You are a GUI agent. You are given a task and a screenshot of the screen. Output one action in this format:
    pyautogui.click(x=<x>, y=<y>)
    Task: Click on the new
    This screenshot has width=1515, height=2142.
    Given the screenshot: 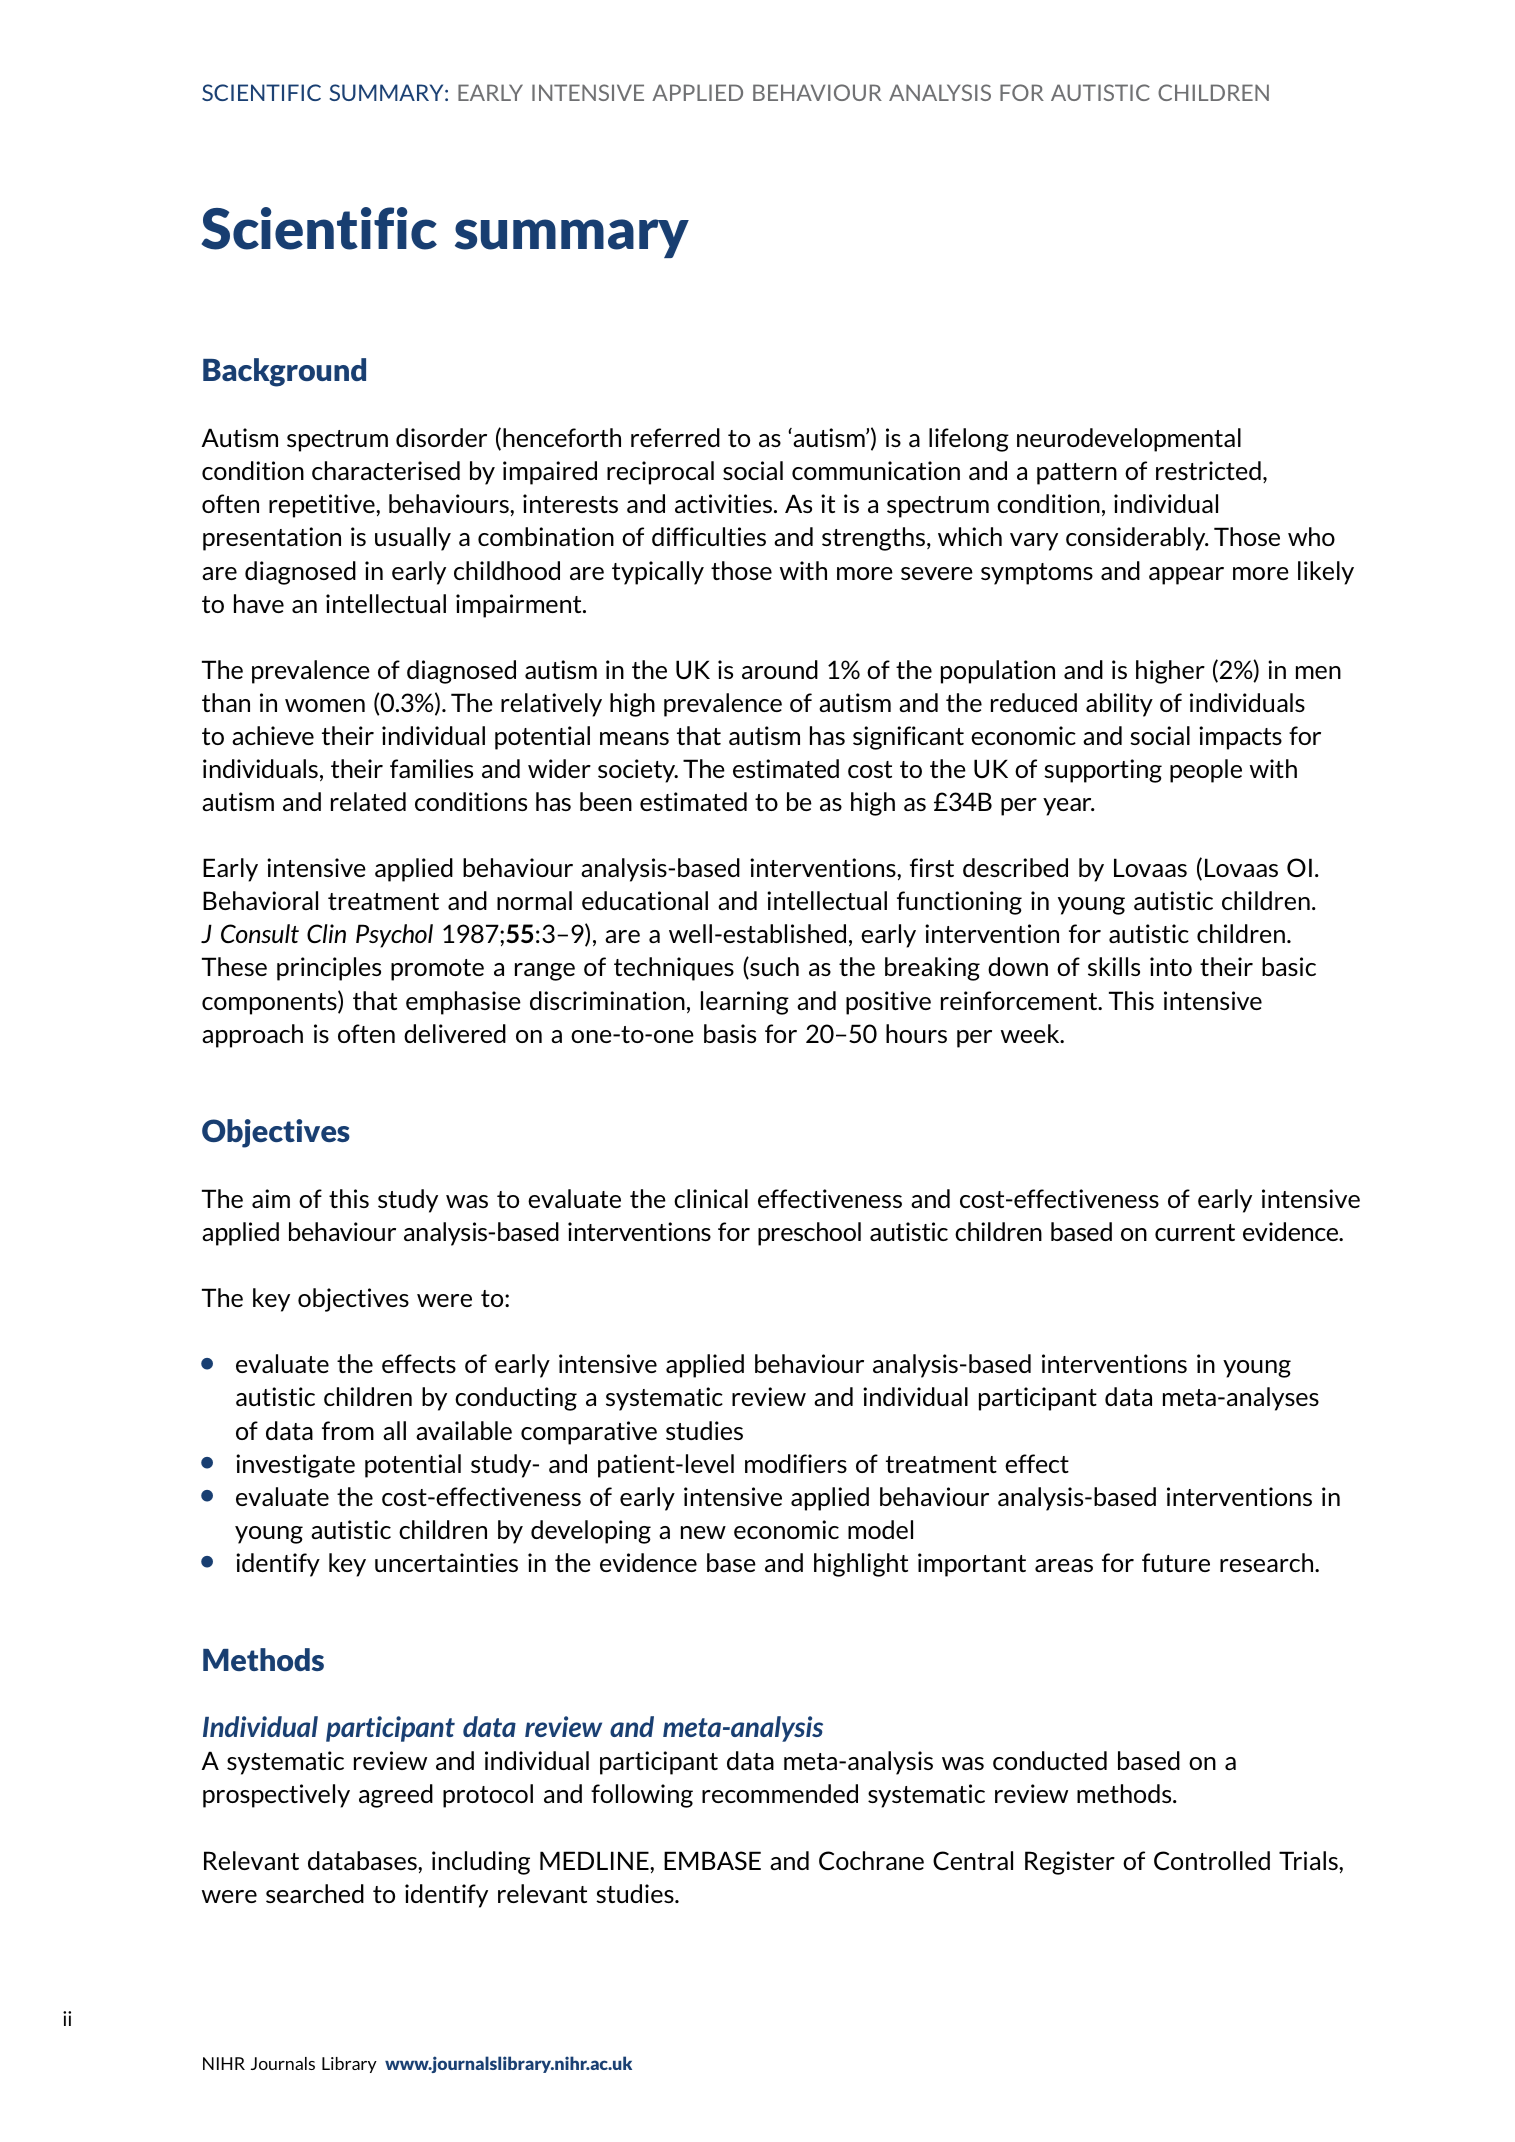 What is the action you would take?
    pyautogui.click(x=703, y=1532)
